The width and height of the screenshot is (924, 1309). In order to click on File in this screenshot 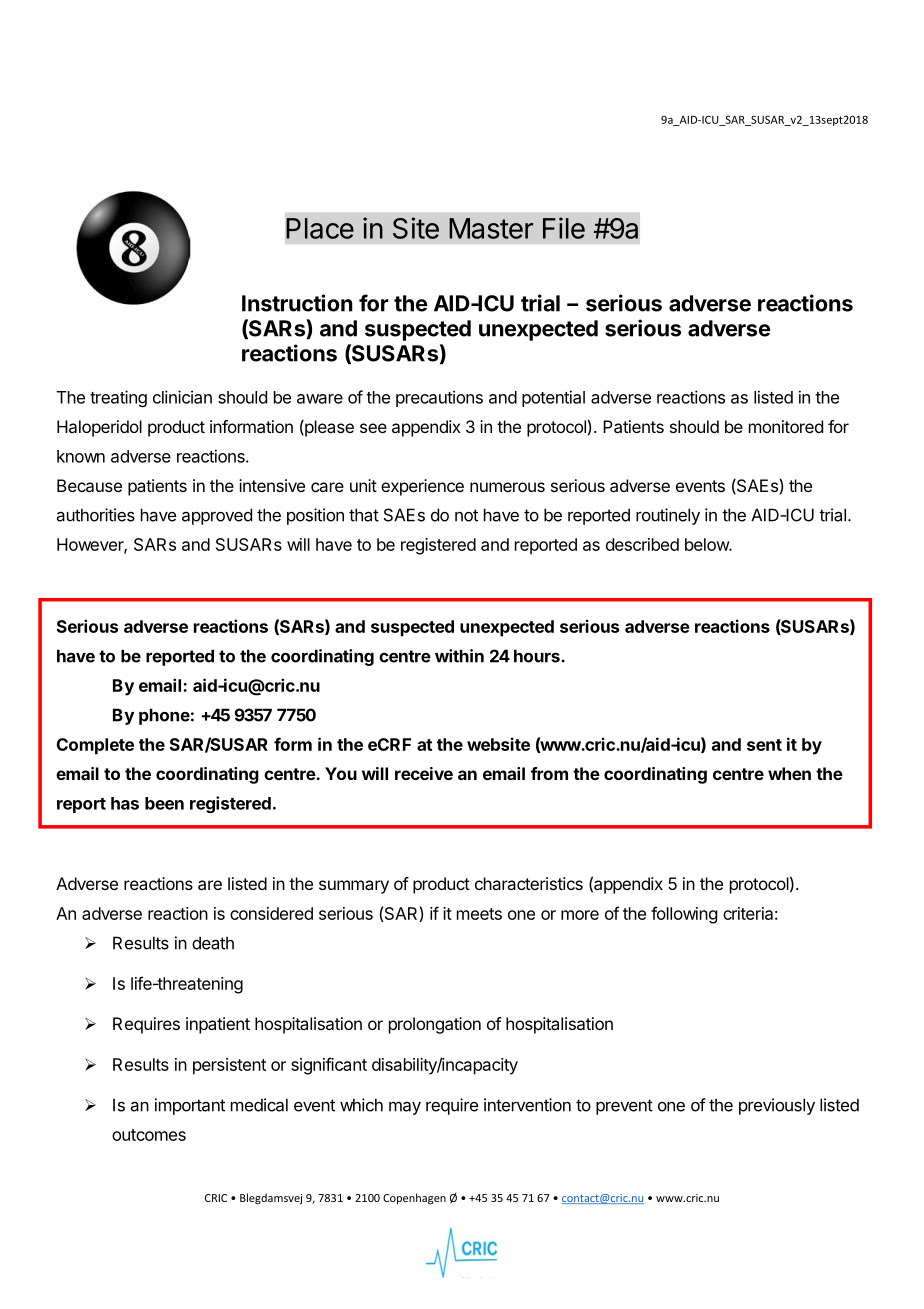, I will do `click(564, 228)`.
